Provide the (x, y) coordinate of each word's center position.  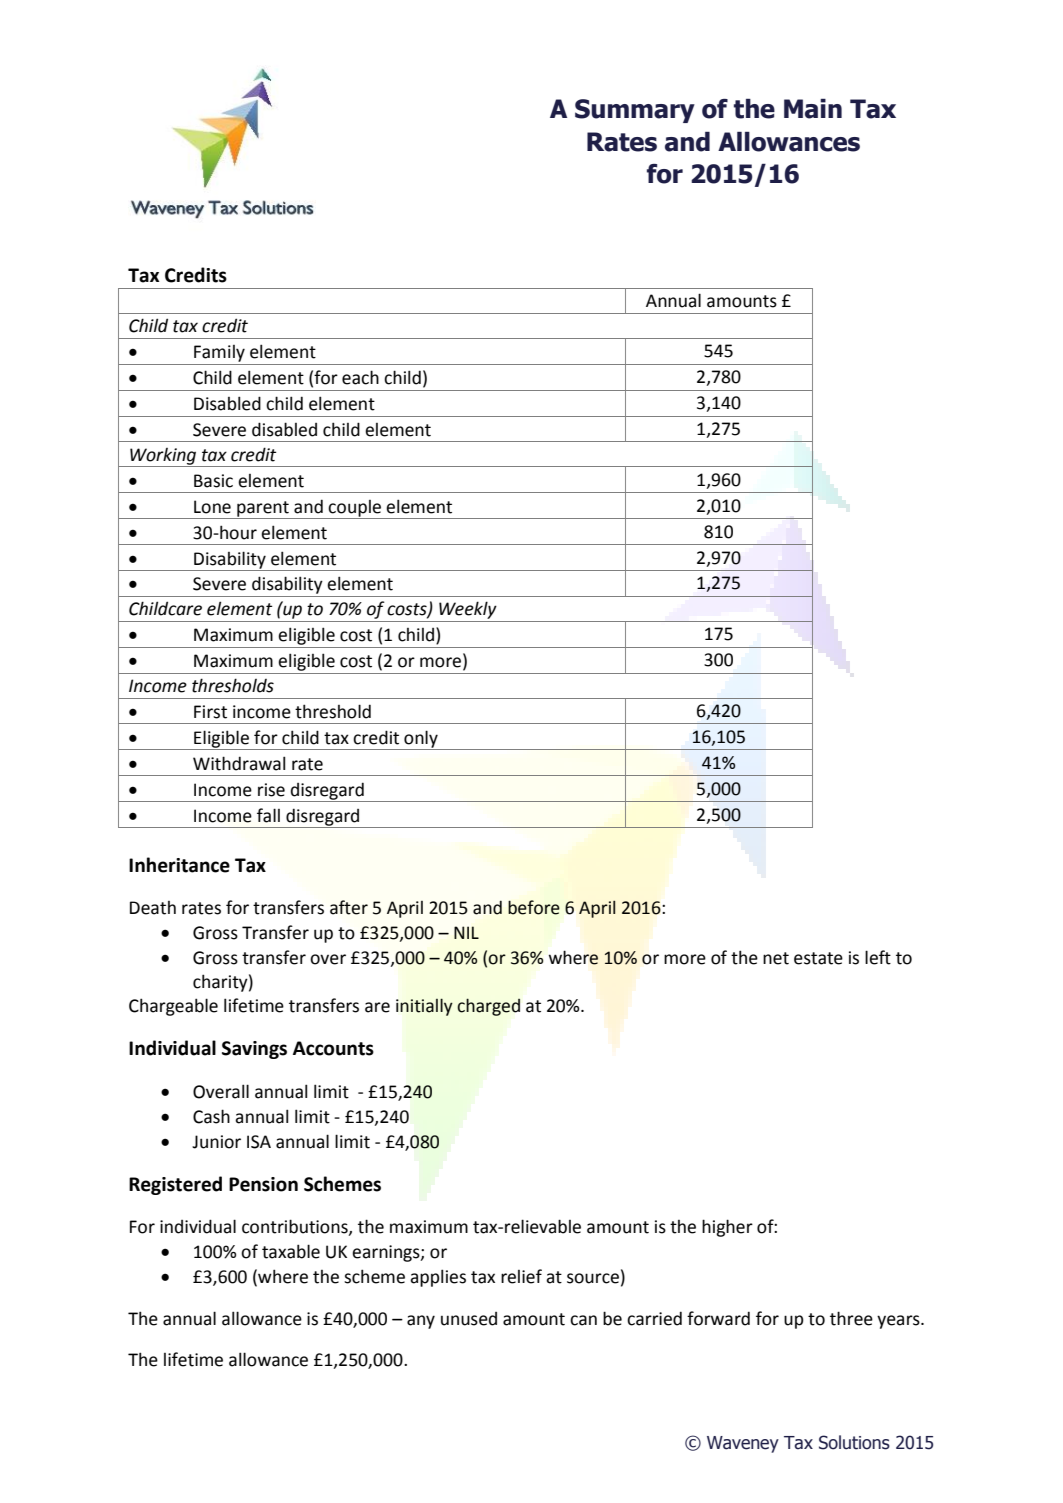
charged (488, 1007)
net (776, 958)
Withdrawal (239, 763)
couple (355, 509)
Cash (211, 1116)
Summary (635, 111)
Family (219, 353)
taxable (291, 1251)
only (421, 740)
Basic (213, 481)
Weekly (468, 610)
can (583, 1320)
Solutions (854, 1442)
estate (818, 958)
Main (813, 109)
